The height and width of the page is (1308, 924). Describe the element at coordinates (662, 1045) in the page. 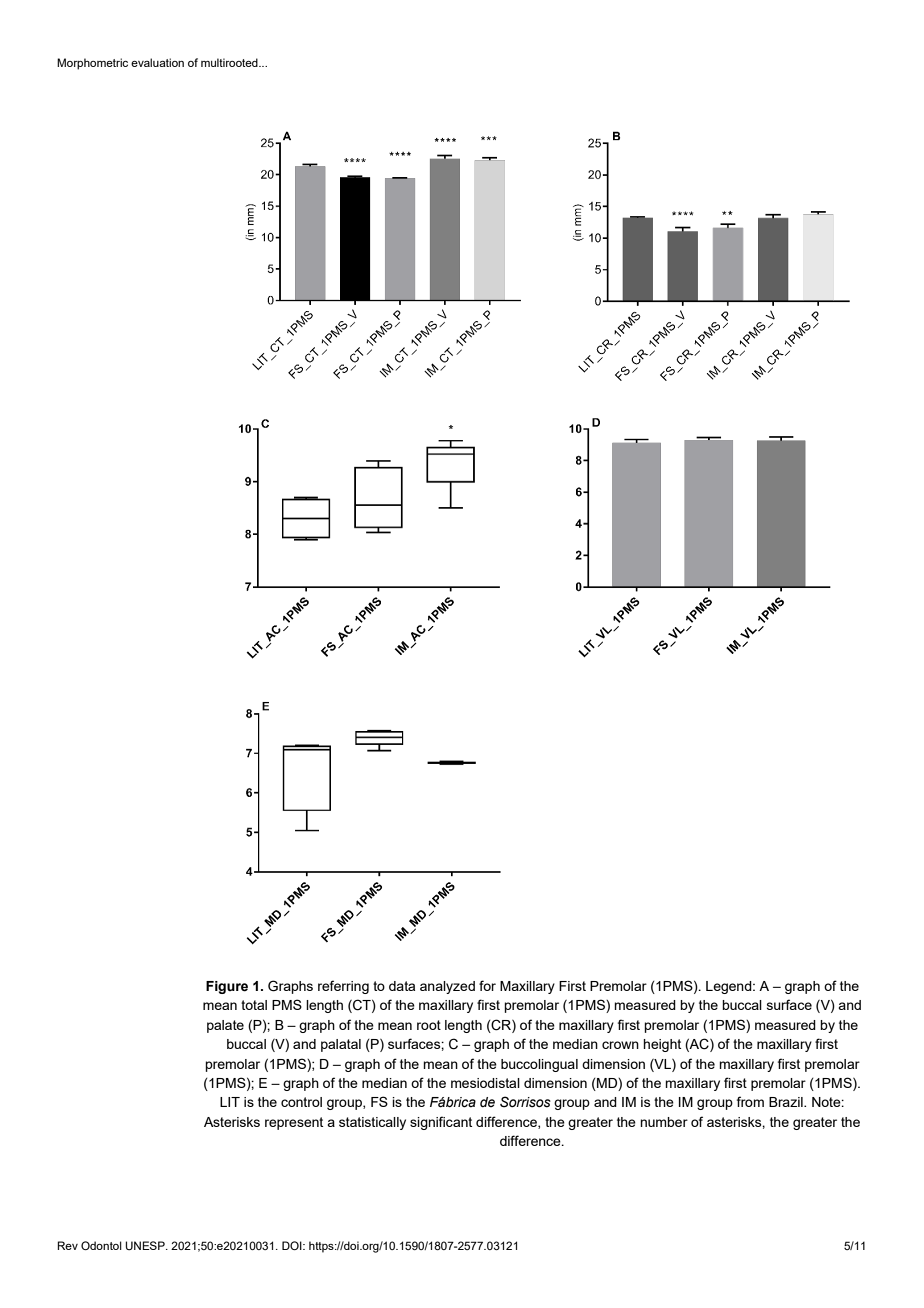

I see `height` at that location.
